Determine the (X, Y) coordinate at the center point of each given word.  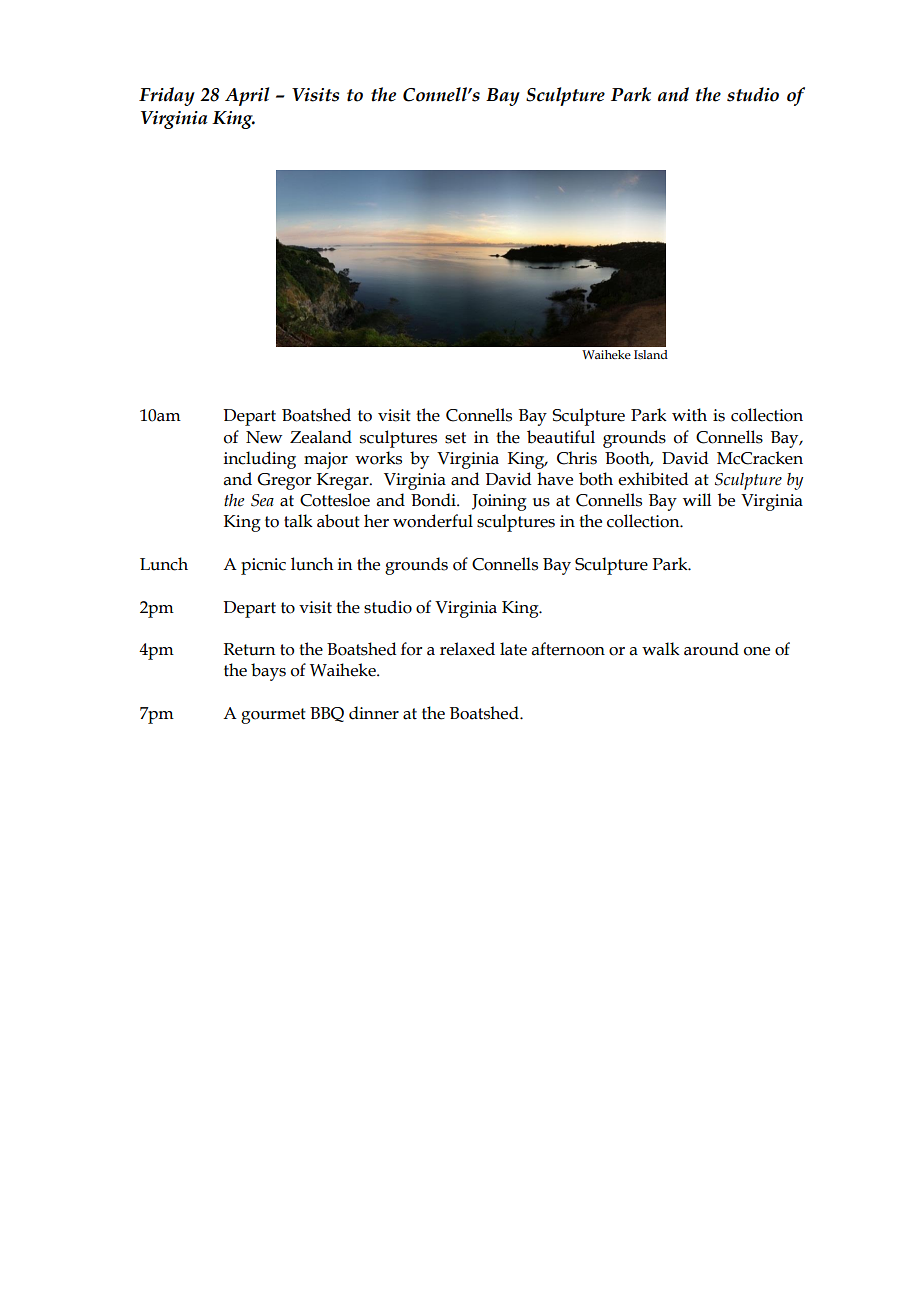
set (455, 438)
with (689, 415)
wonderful (433, 521)
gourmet (273, 716)
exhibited (653, 479)
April (247, 96)
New (264, 437)
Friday (167, 96)
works (378, 458)
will (697, 499)
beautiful (561, 437)
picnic (263, 566)
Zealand (321, 437)
